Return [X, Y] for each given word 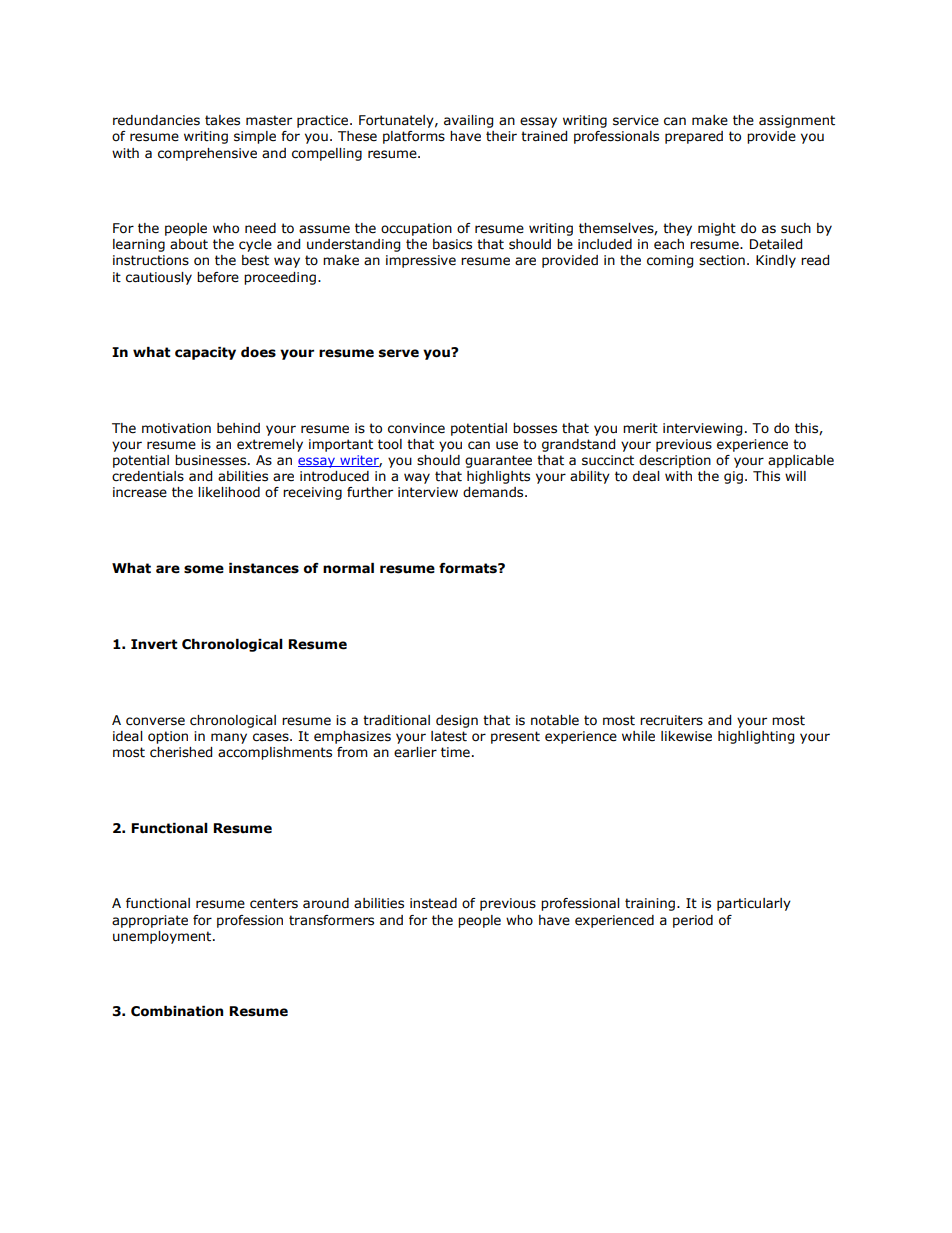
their [501, 136]
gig [733, 477]
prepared [694, 137]
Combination [177, 1011]
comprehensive [207, 154]
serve [399, 353]
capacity [205, 353]
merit [640, 428]
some [204, 569]
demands [494, 492]
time [455, 752]
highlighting [756, 737]
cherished [181, 752]
